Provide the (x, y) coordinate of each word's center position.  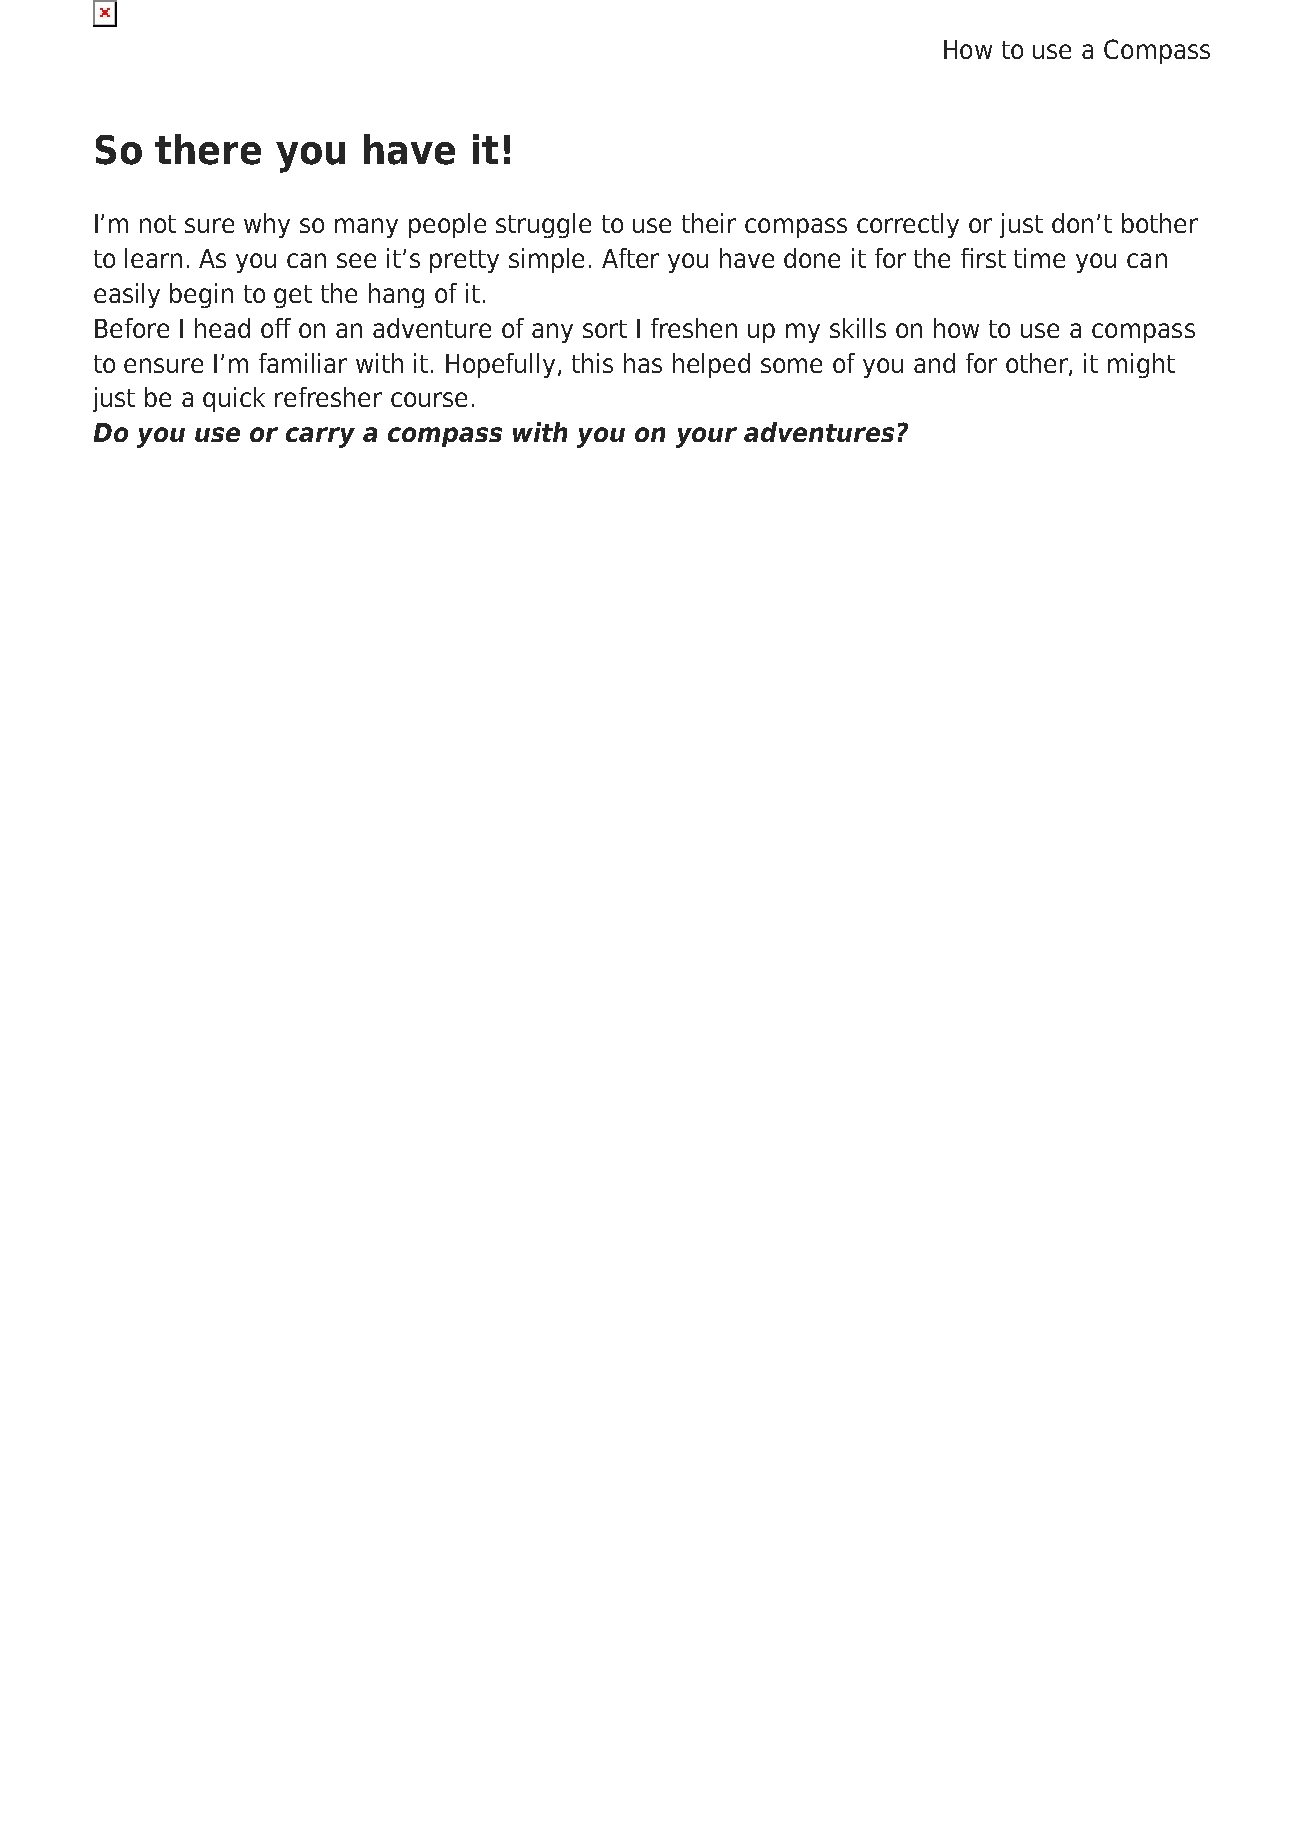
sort (605, 329)
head (222, 328)
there (208, 149)
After (630, 258)
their (709, 223)
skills (858, 328)
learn (153, 258)
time (1039, 258)
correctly (908, 225)
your (706, 437)
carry (320, 437)
